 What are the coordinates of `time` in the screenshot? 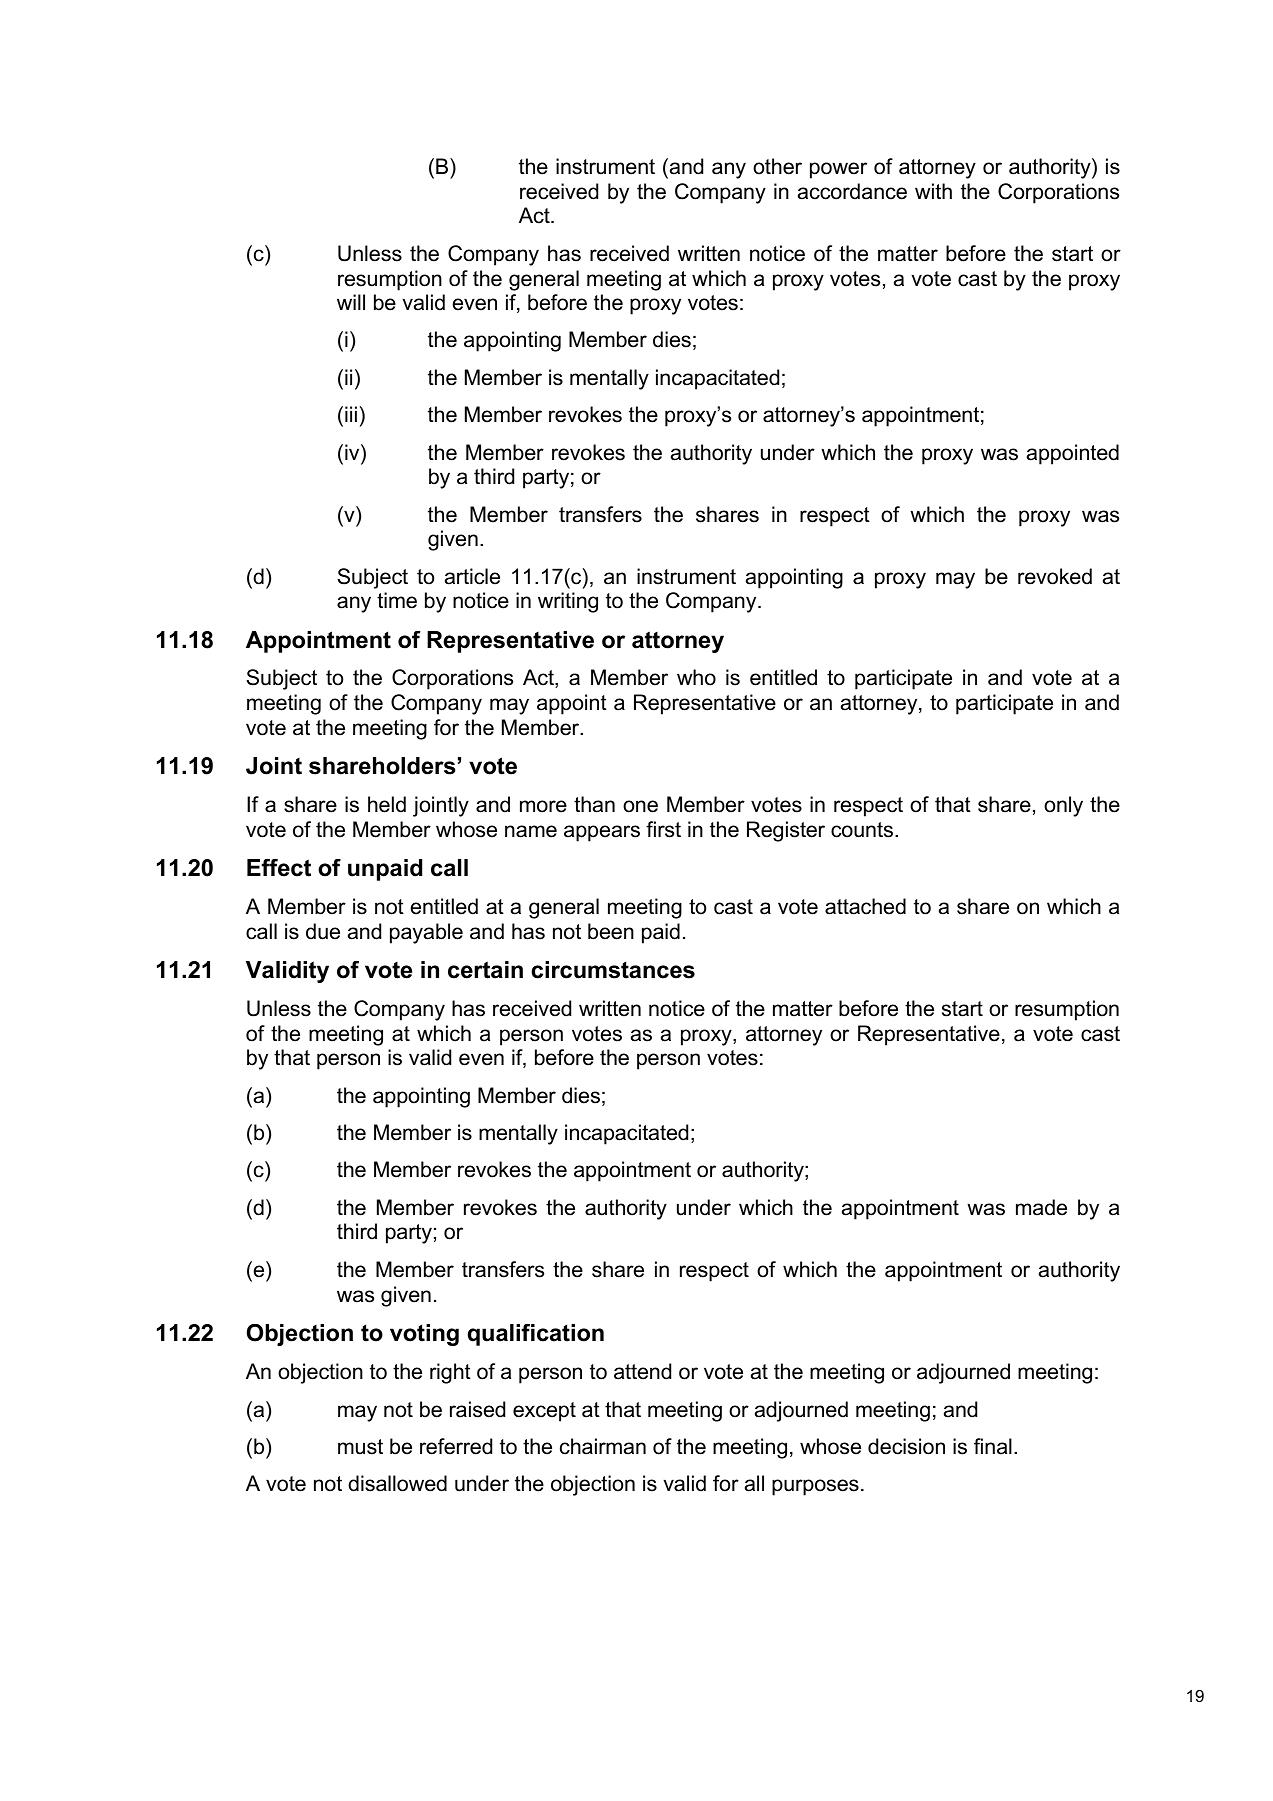 It's located at (397, 600).
